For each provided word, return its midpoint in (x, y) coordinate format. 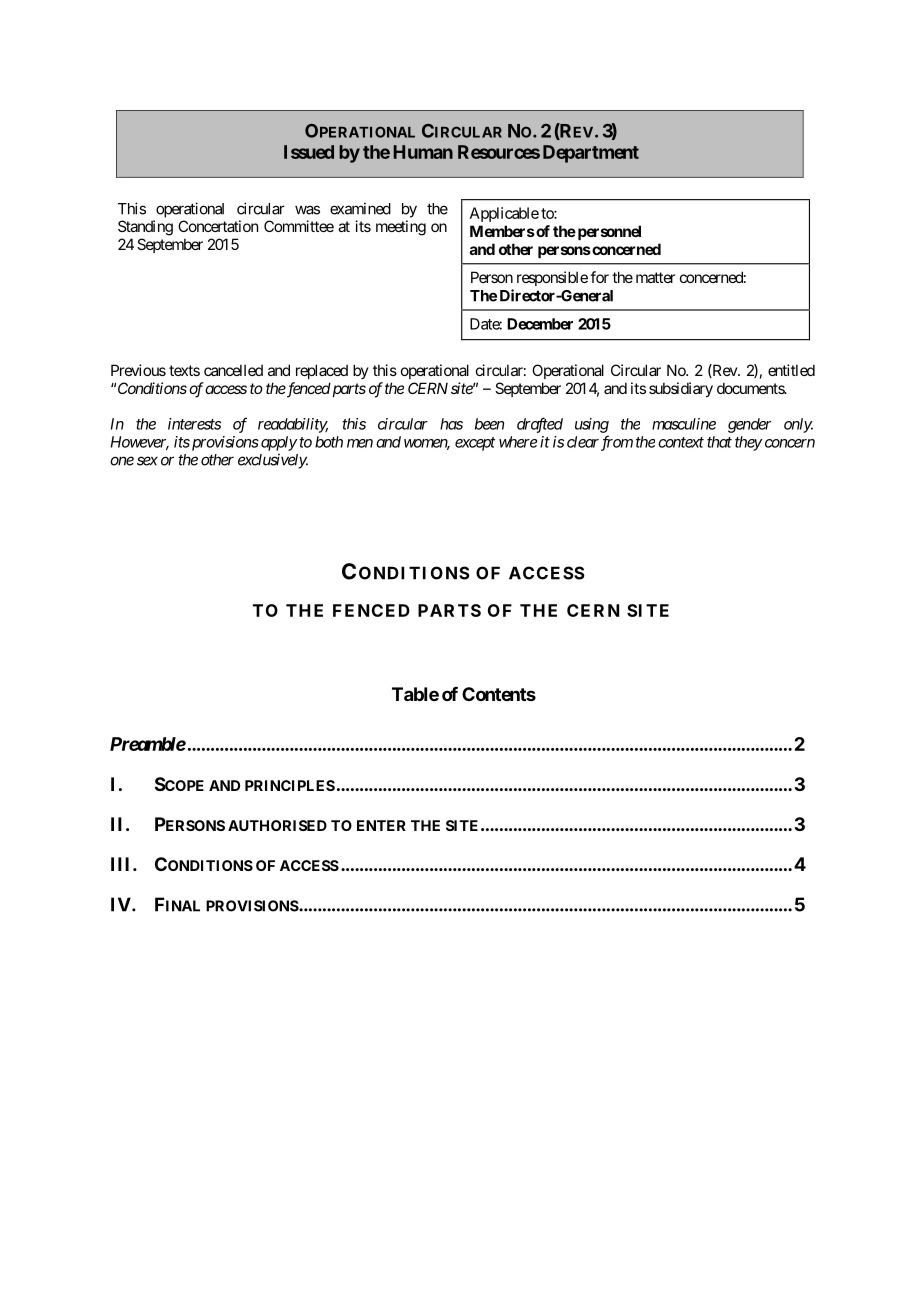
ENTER (381, 825)
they (749, 443)
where (518, 442)
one (122, 461)
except (475, 444)
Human (423, 152)
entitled (791, 370)
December (540, 324)
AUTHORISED (277, 825)
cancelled (233, 370)
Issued (309, 152)
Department (591, 154)
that (719, 442)
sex (147, 461)
